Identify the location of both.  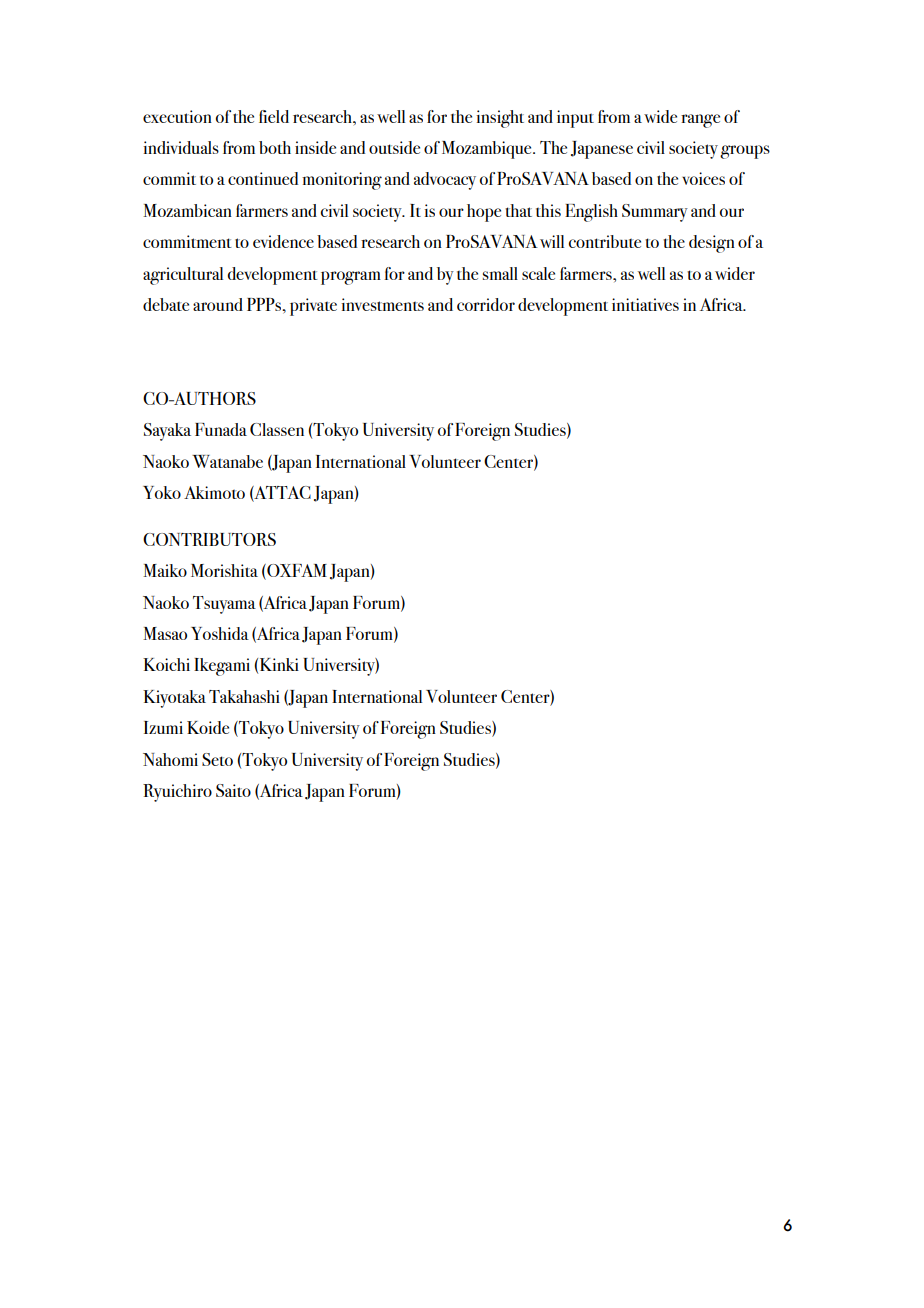
(275, 147).
